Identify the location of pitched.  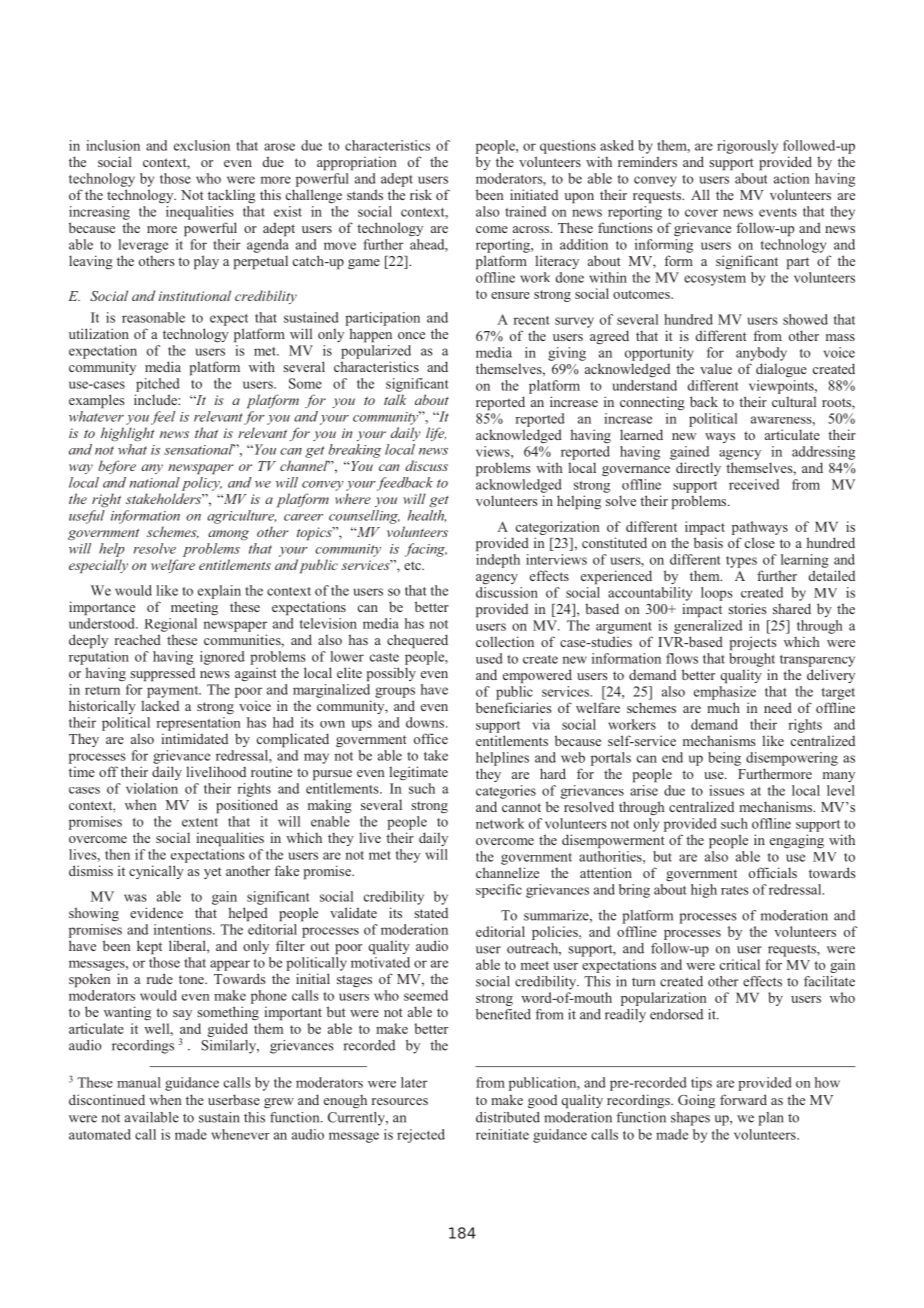
(158, 385).
